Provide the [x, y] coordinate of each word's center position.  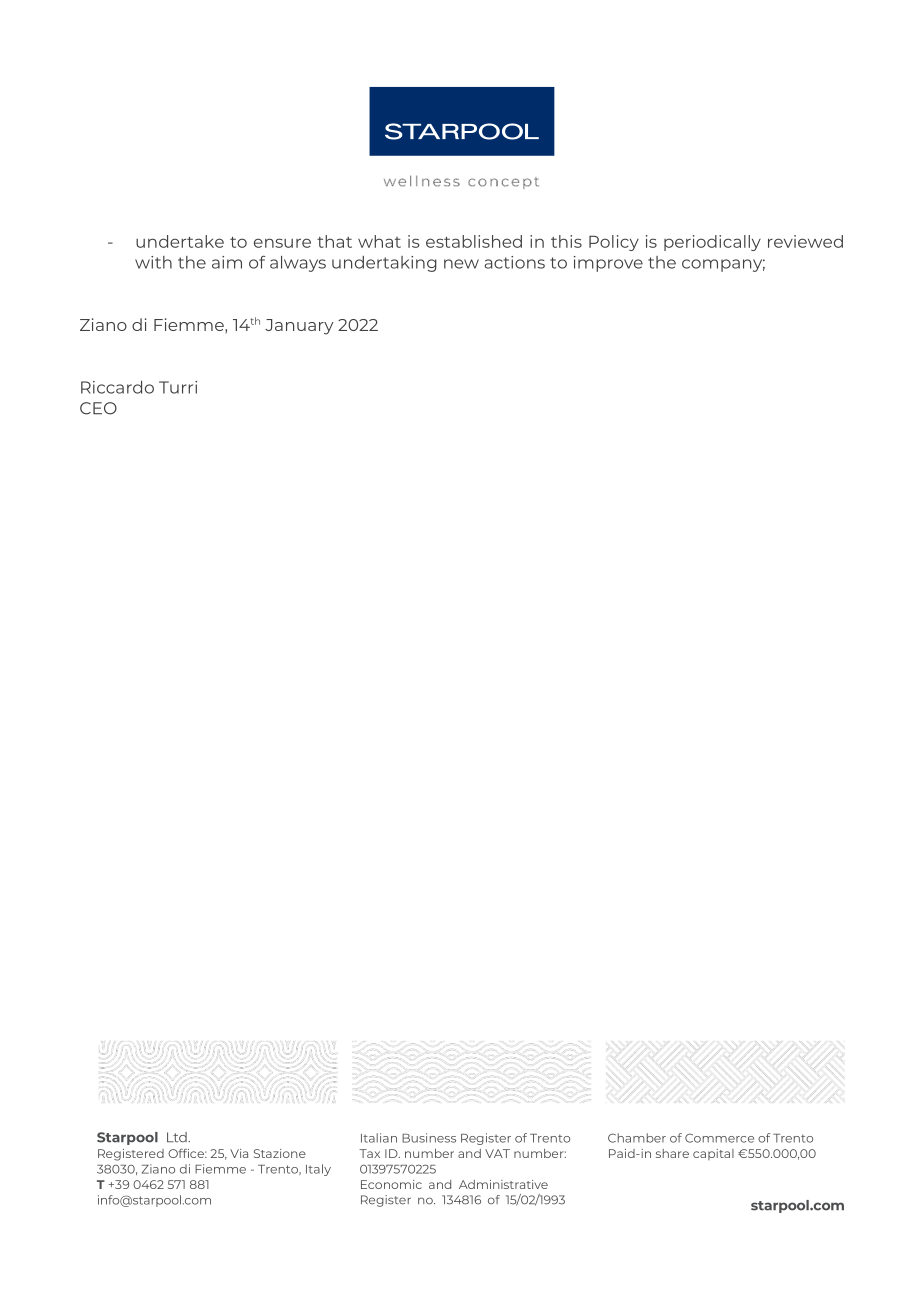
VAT [497, 1153]
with [153, 262]
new [461, 264]
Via [239, 1153]
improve [608, 264]
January [299, 327]
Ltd [178, 1137]
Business [429, 1138]
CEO [98, 408]
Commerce [719, 1138]
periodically [712, 243]
